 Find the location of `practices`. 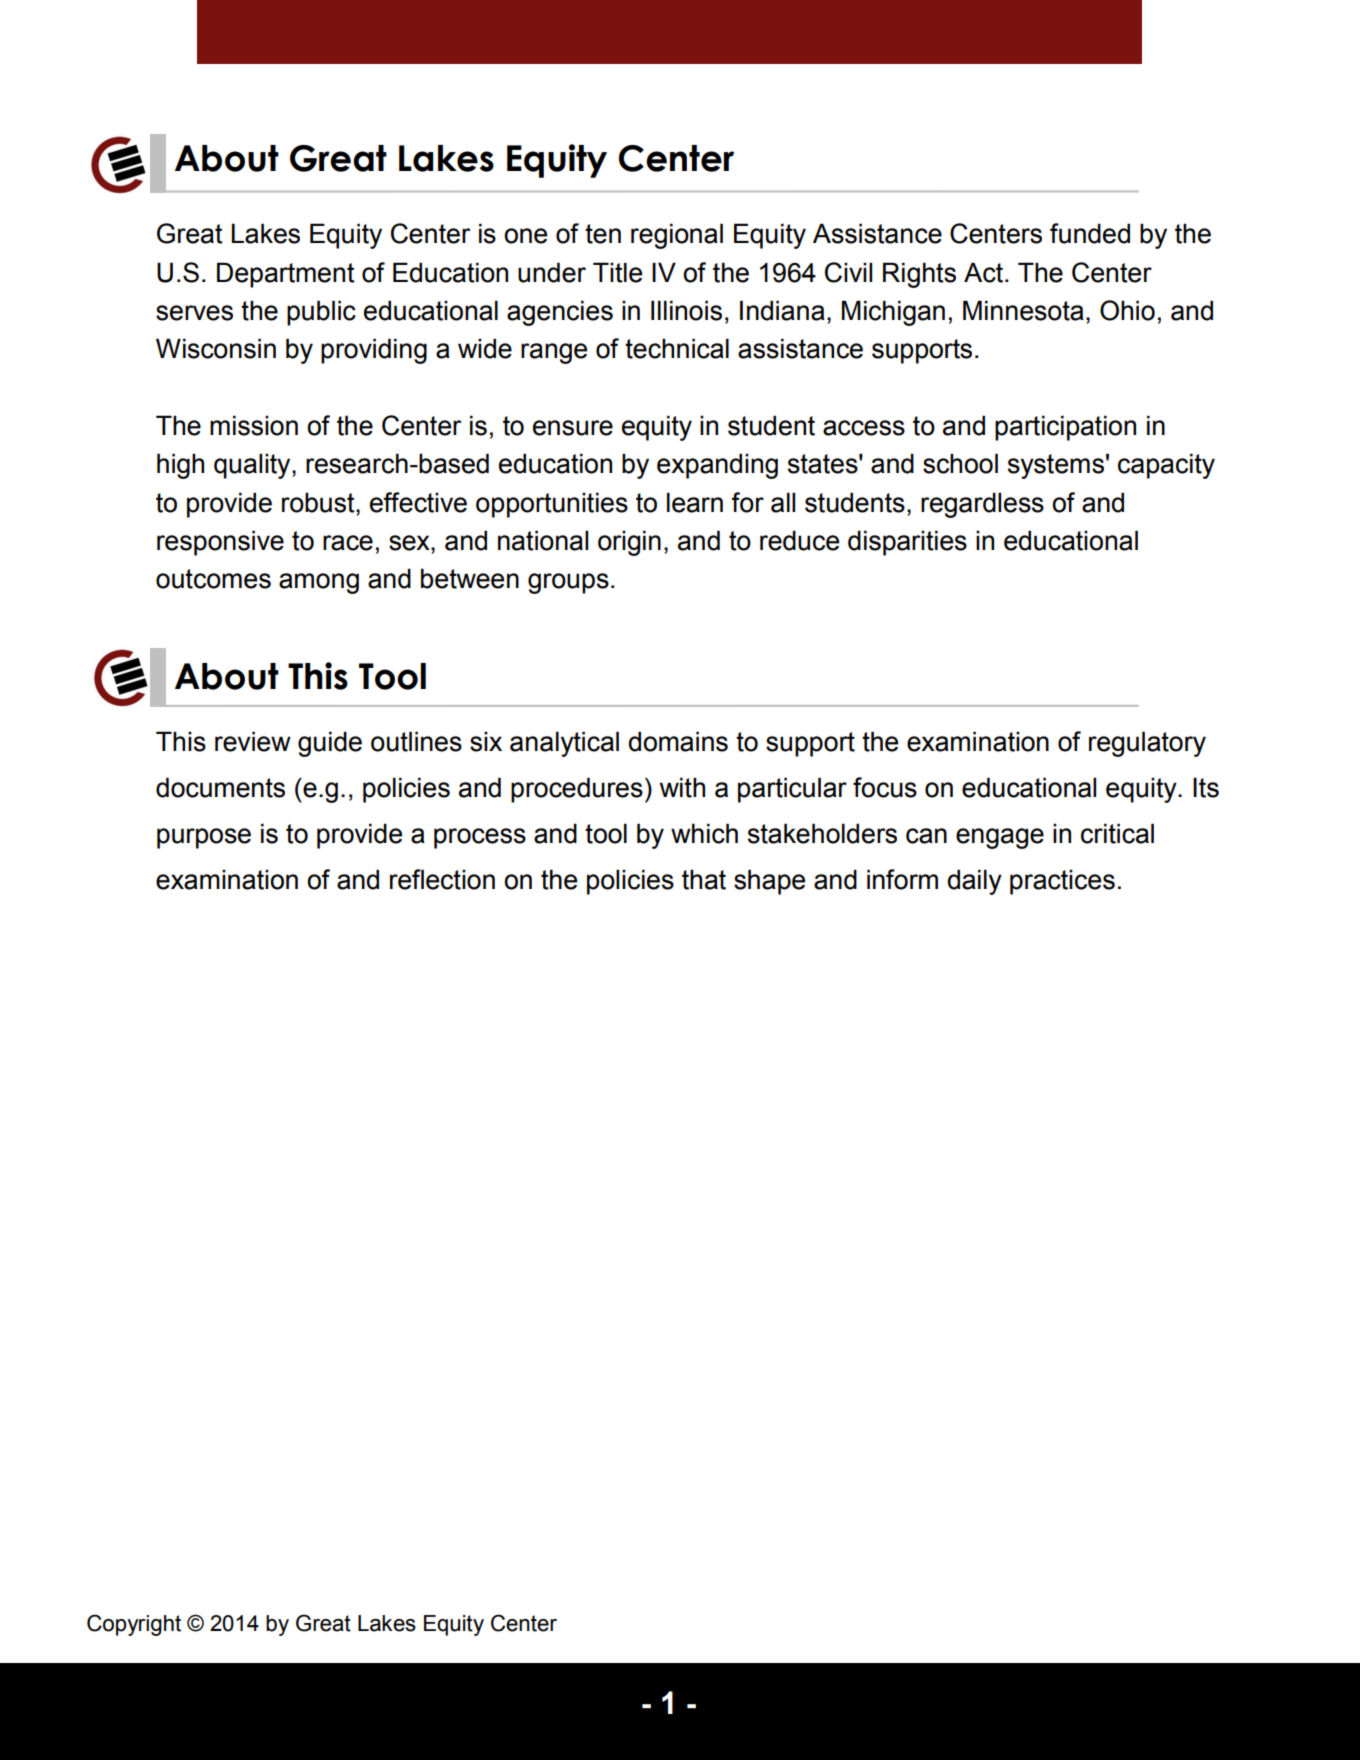

practices is located at coordinates (1062, 882).
